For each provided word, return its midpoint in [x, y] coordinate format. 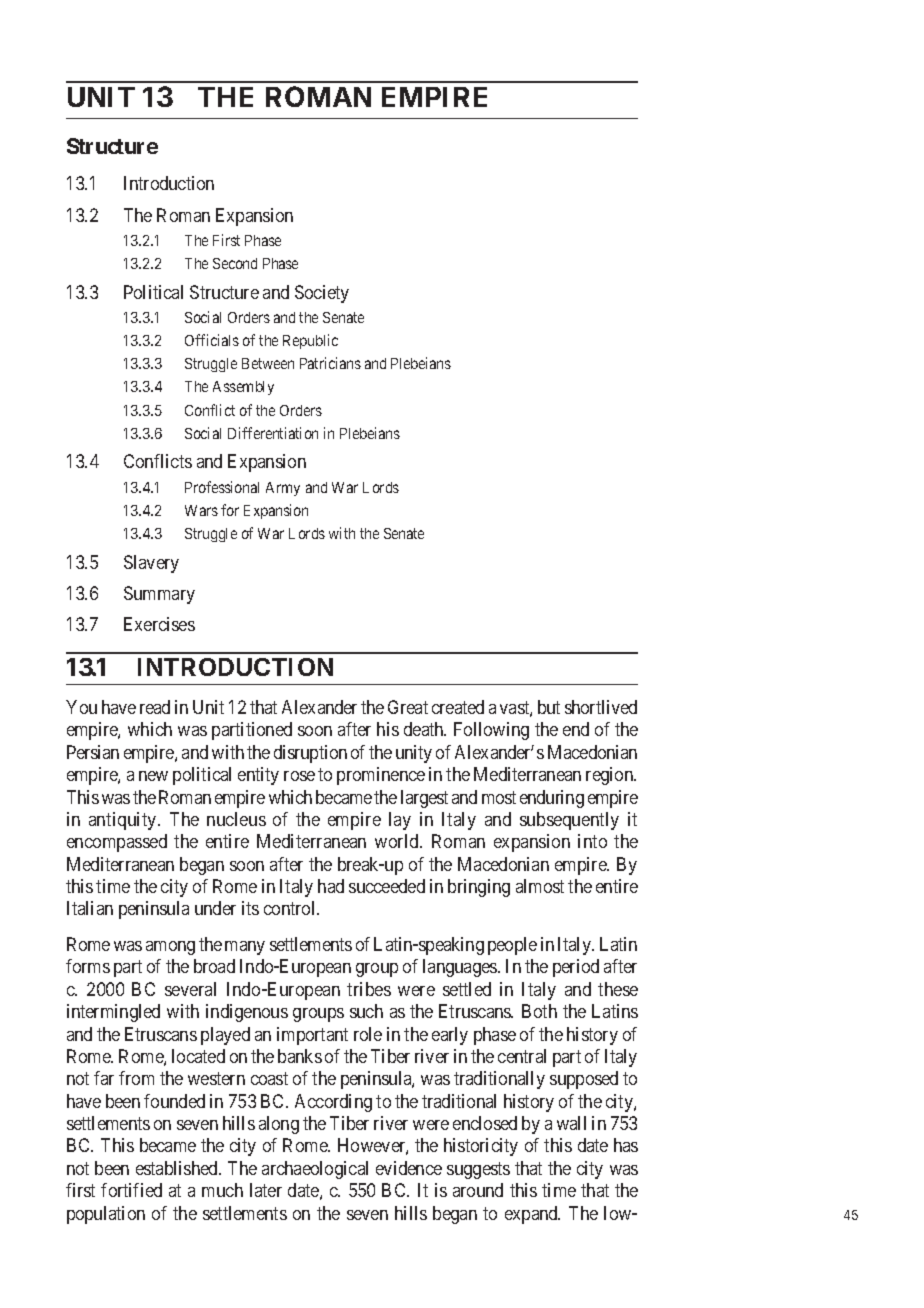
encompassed [117, 843]
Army [283, 489]
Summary [159, 595]
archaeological [315, 1170]
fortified [131, 1190]
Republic [310, 341]
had [331, 886]
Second [235, 263]
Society [322, 294]
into [592, 841]
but [549, 707]
